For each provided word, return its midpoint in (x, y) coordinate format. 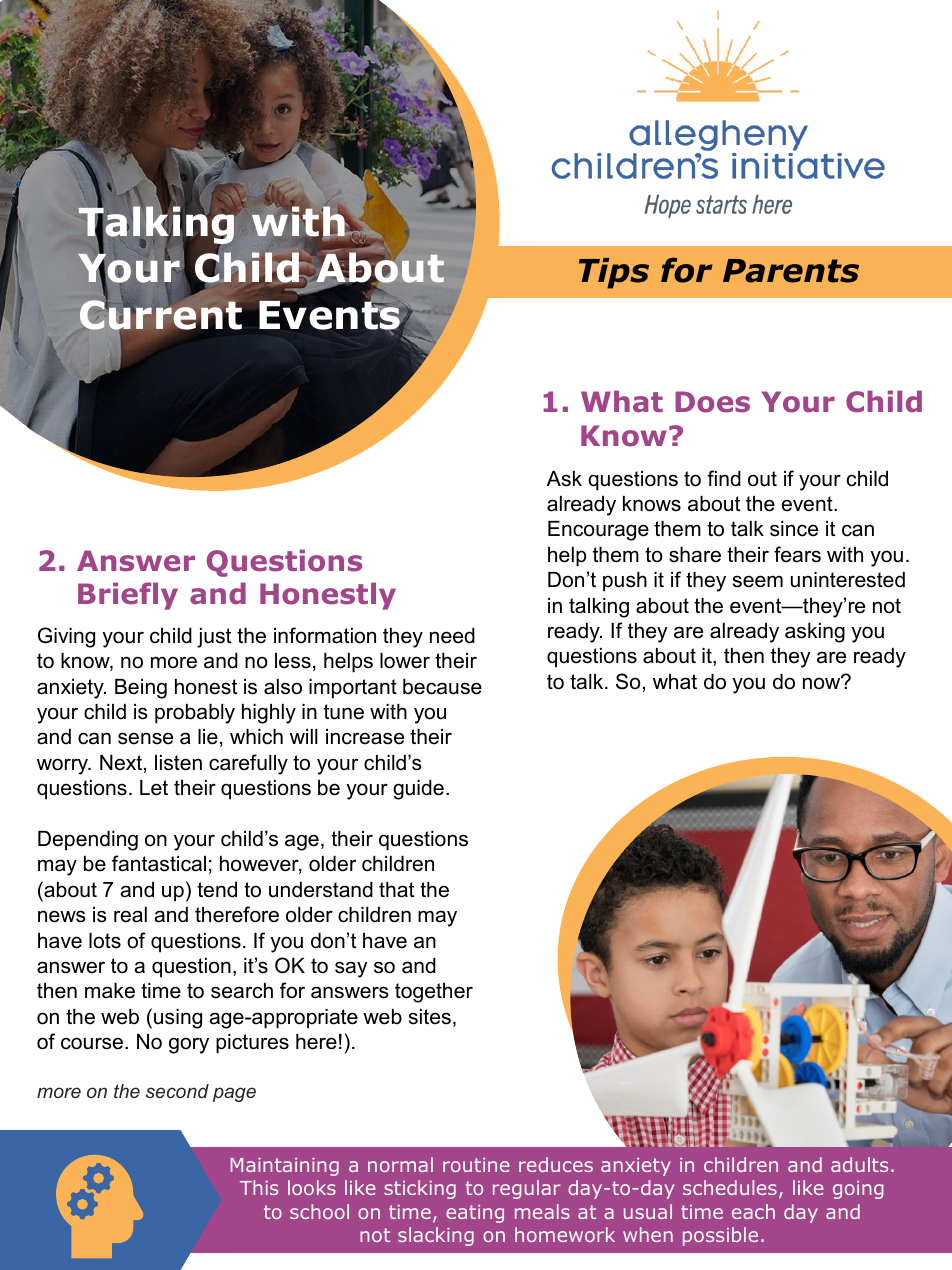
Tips (614, 273)
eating (475, 1214)
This (259, 1187)
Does (712, 402)
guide (418, 790)
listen (178, 763)
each (753, 1211)
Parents (791, 271)
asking (815, 633)
